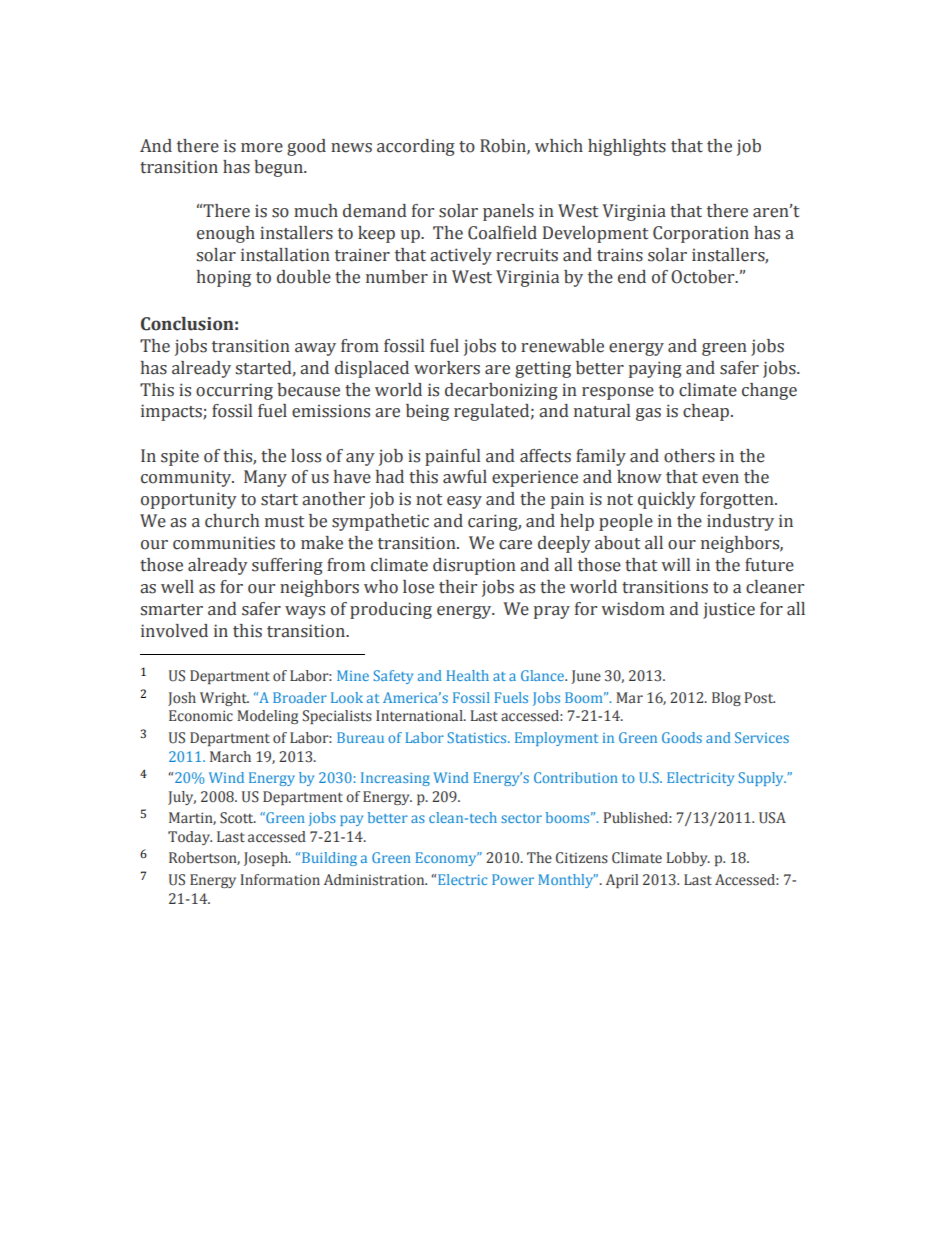 This screenshot has width=952, height=1233. What do you see at coordinates (267, 859) in the screenshot?
I see `Joseph` at bounding box center [267, 859].
